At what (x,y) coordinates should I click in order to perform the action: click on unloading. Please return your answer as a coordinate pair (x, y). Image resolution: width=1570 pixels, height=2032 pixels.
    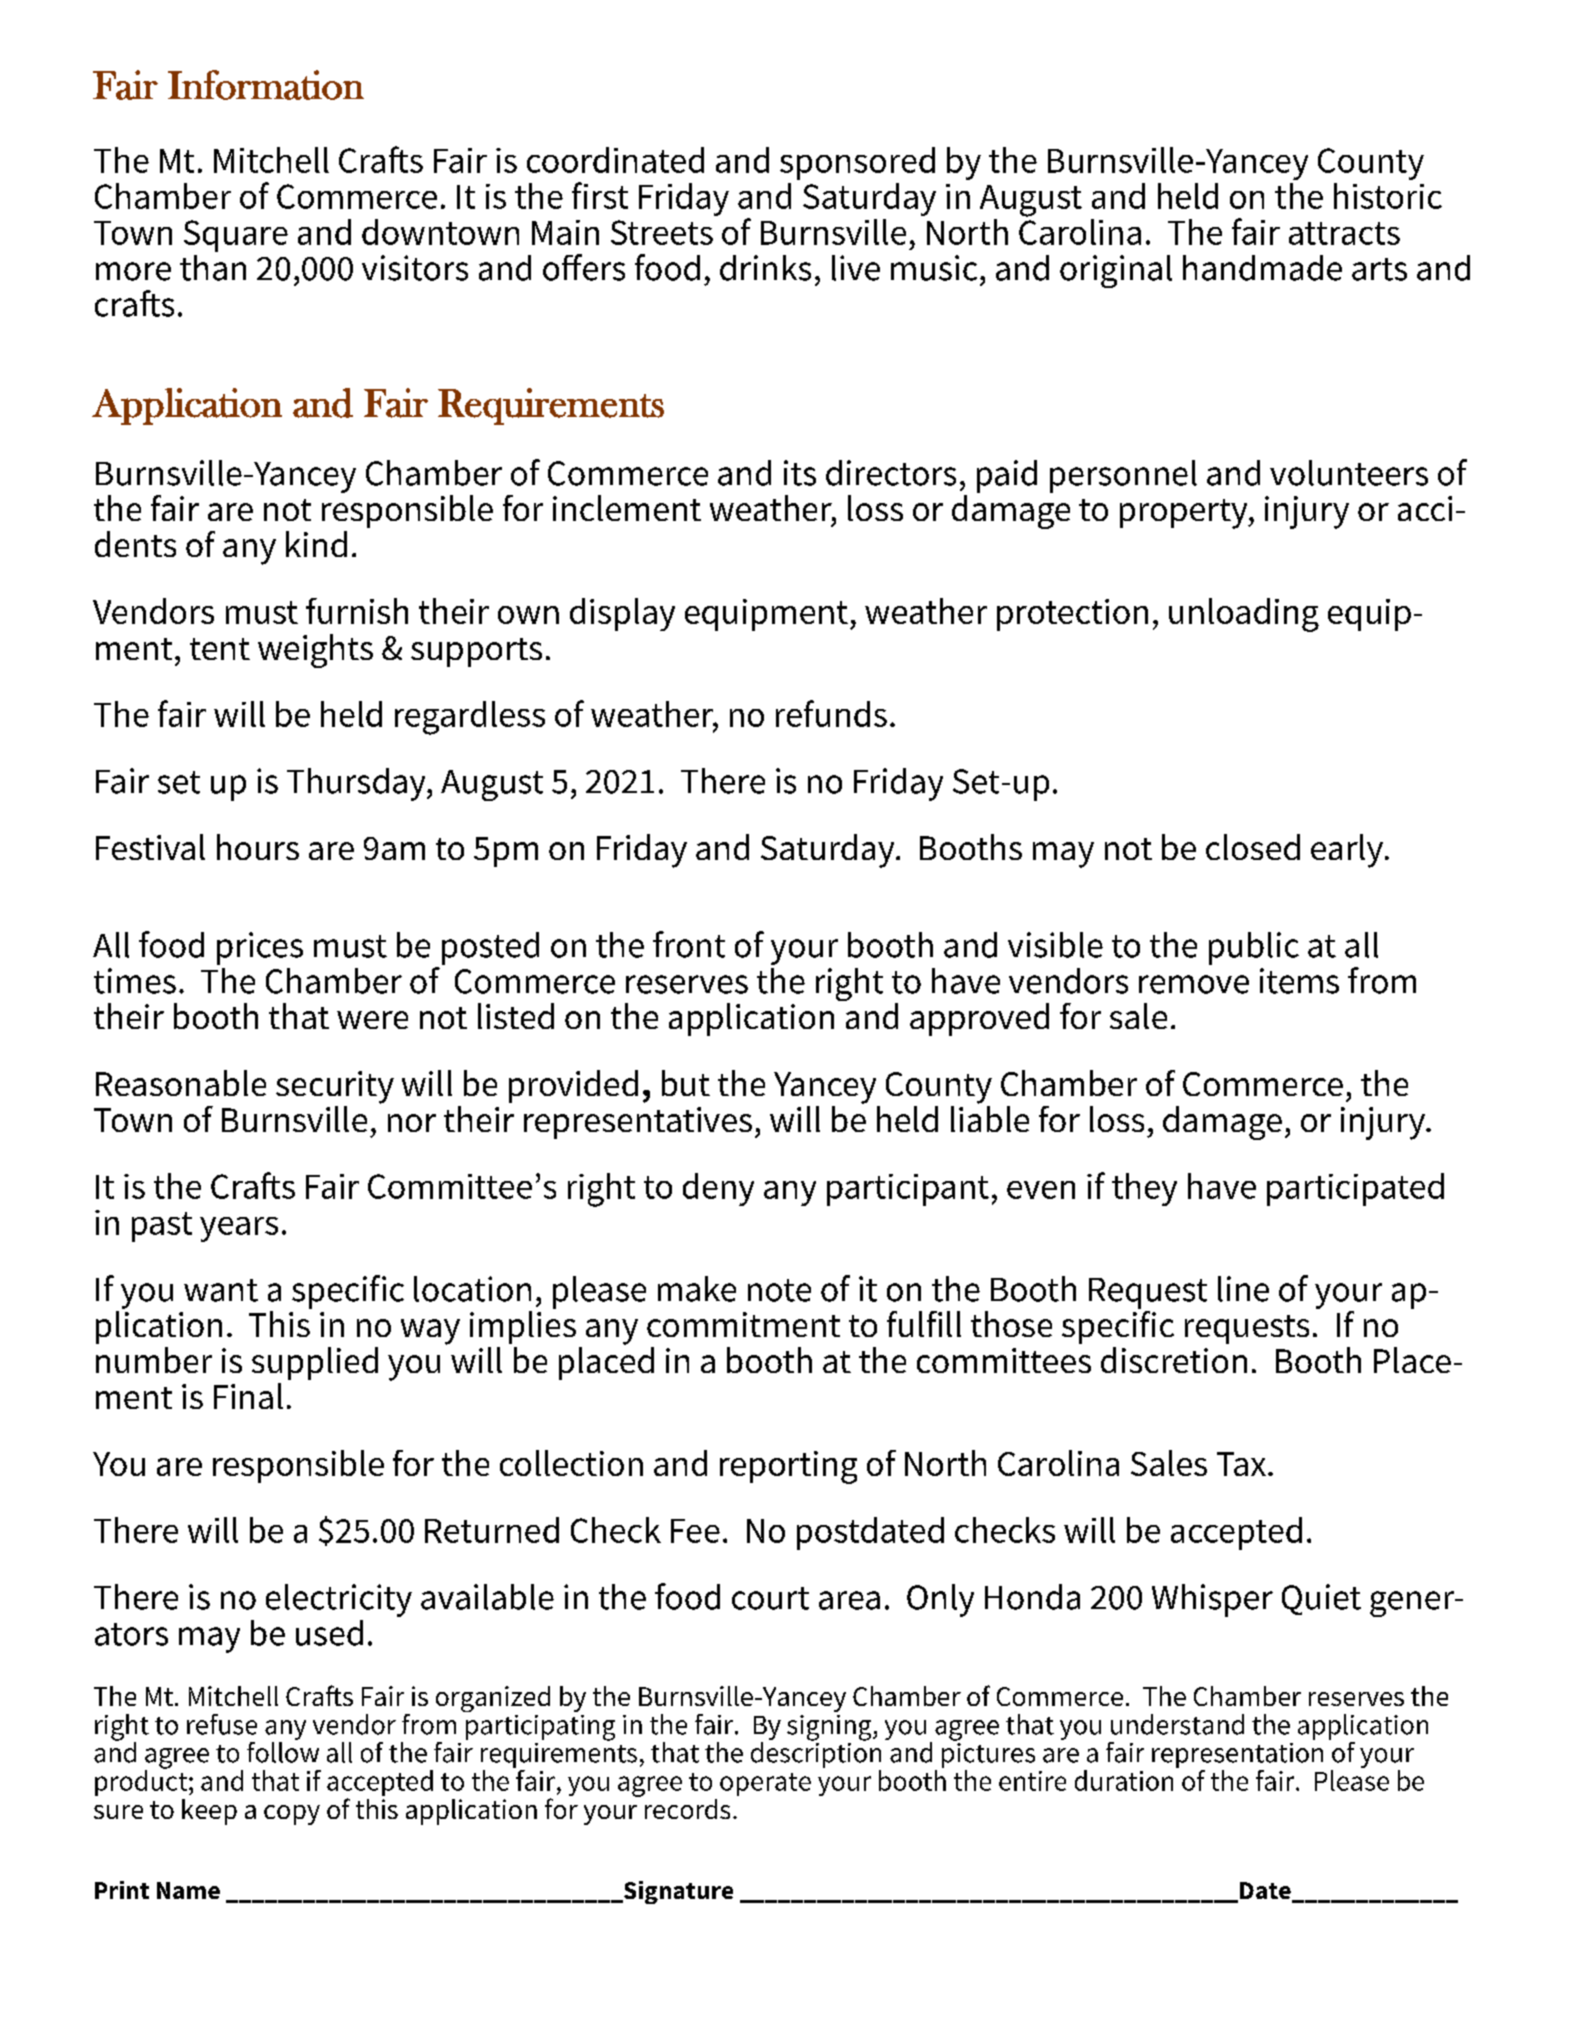
    Looking at the image, I should click on (1244, 615).
